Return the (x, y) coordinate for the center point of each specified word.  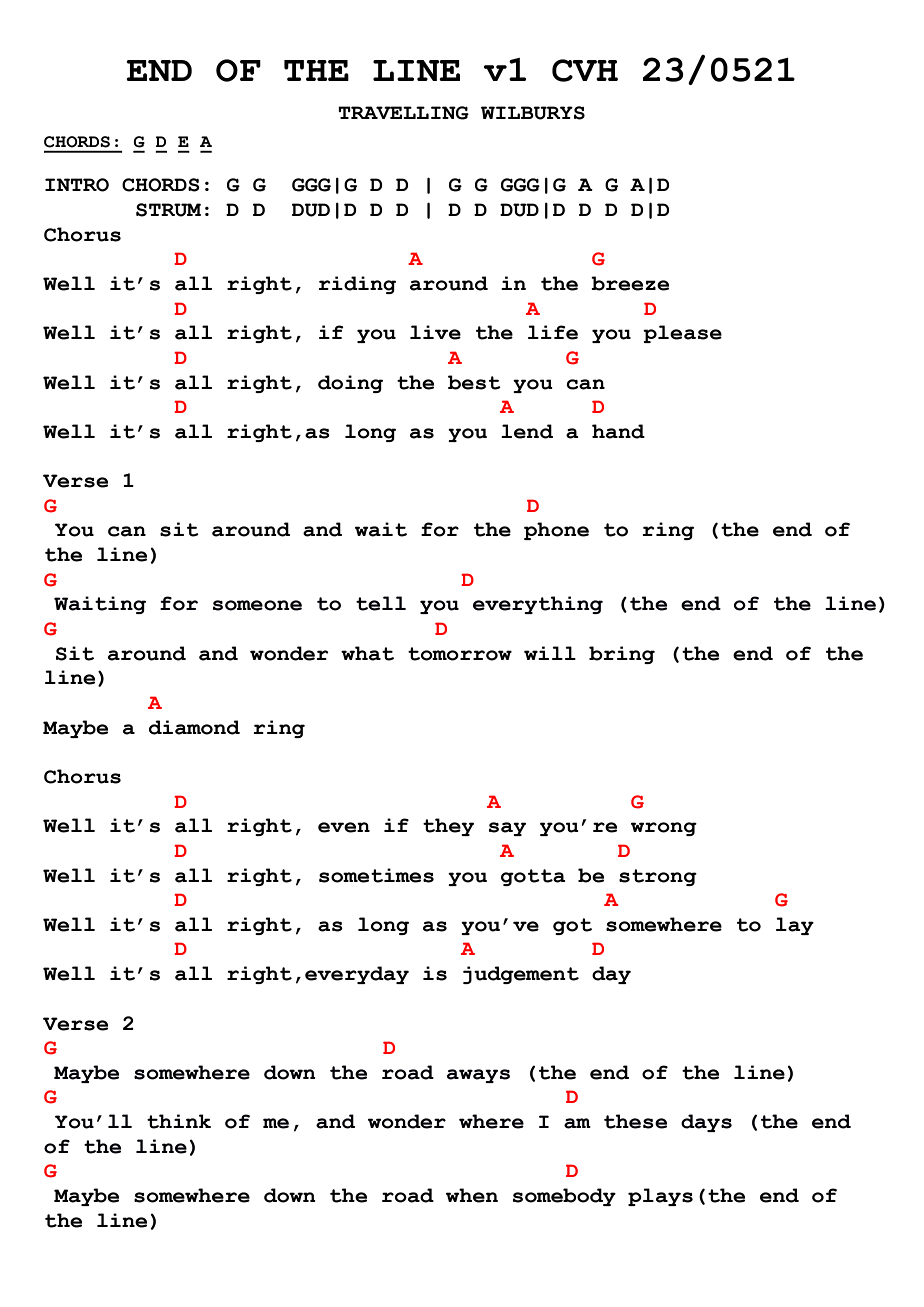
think (179, 1121)
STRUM (168, 210)
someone (257, 605)
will (550, 653)
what (367, 653)
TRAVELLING (403, 113)
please (682, 334)
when (472, 1195)
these (635, 1121)
